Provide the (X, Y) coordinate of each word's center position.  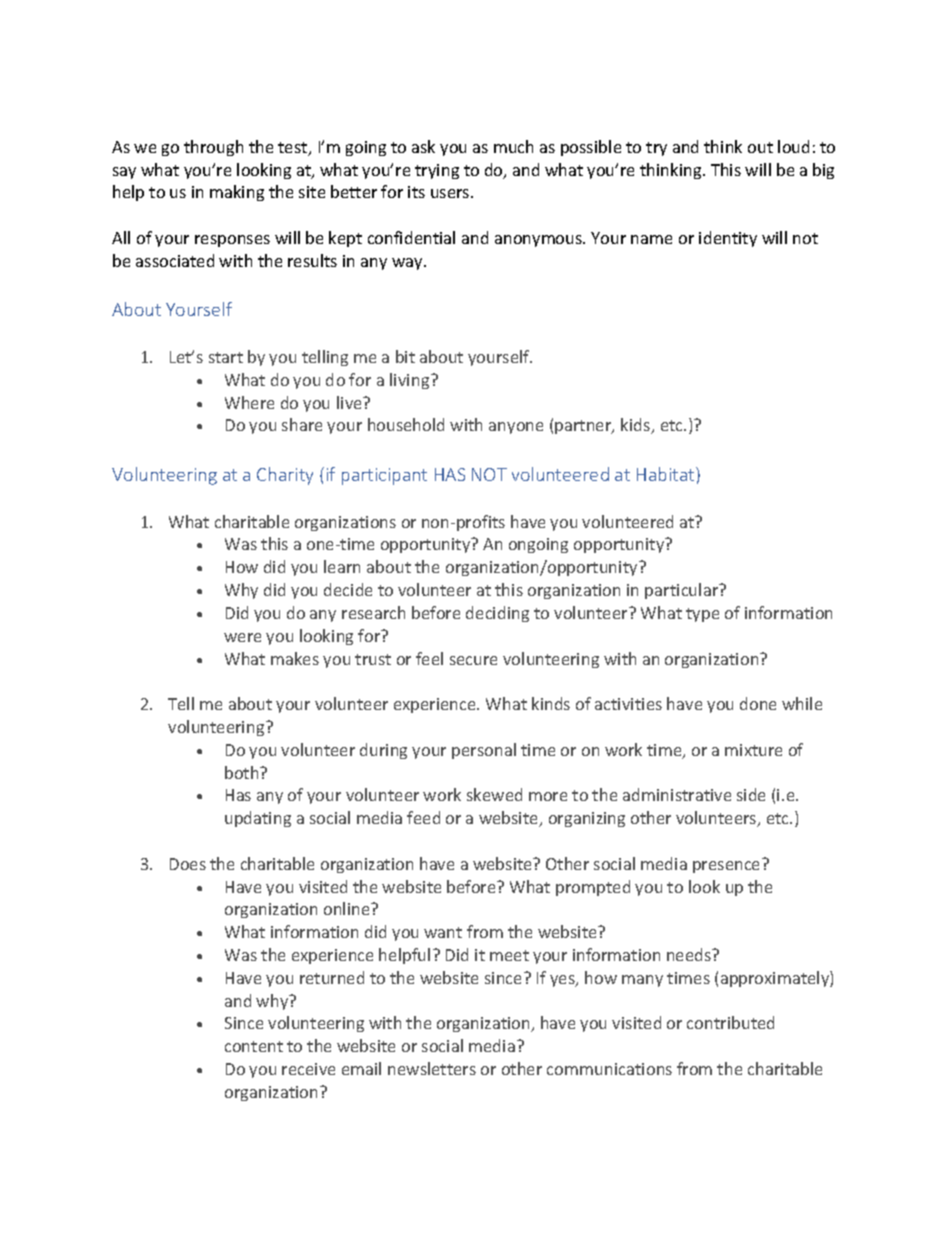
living (411, 381)
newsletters (432, 1068)
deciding (497, 614)
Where (249, 402)
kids (637, 426)
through (213, 148)
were (242, 637)
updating (258, 819)
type (702, 615)
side (751, 794)
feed (423, 817)
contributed (730, 1022)
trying (437, 171)
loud (793, 146)
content (254, 1046)
